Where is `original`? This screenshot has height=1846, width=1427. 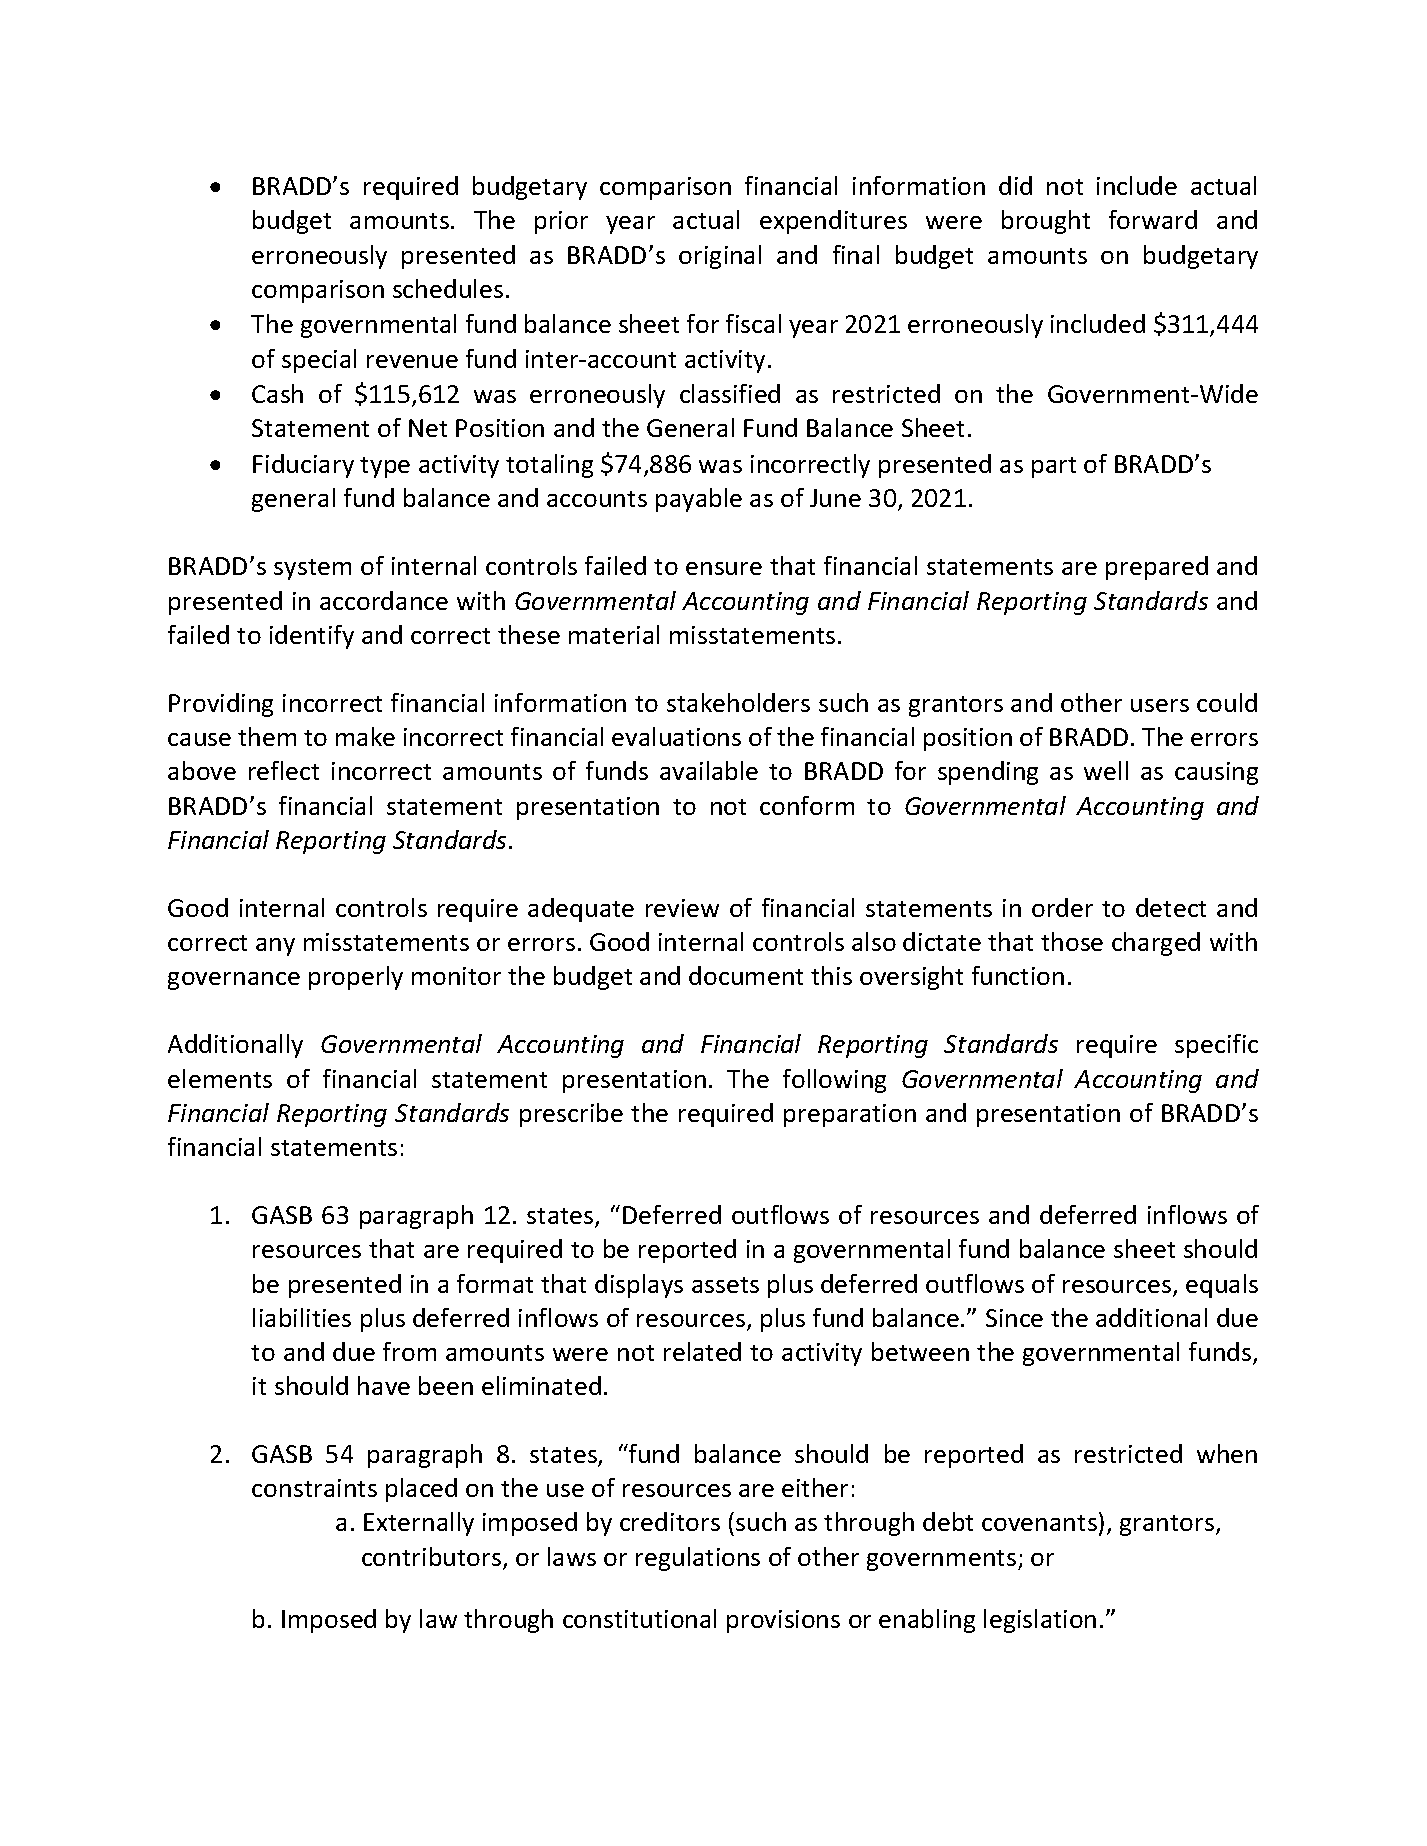
original is located at coordinates (720, 257).
